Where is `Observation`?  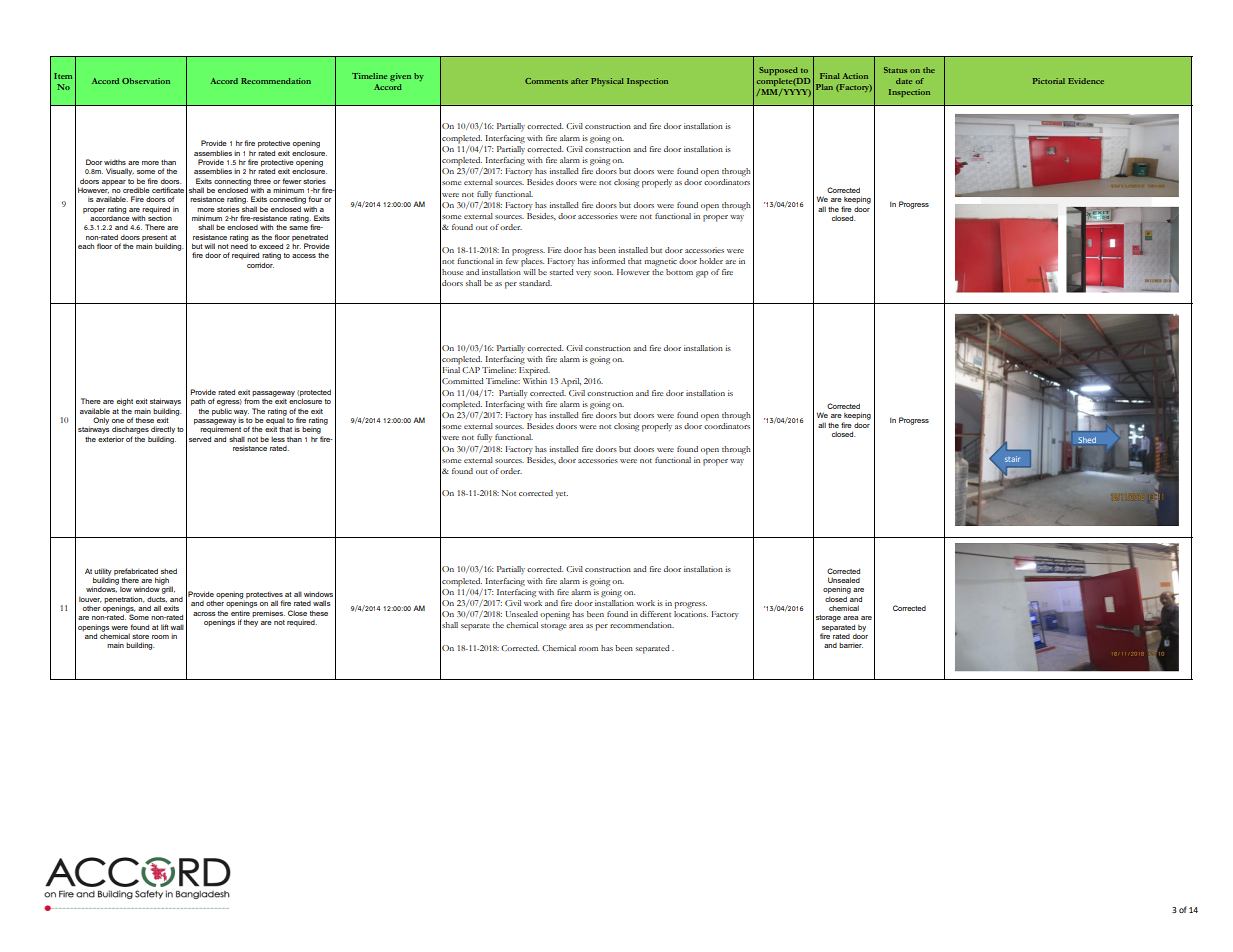
Observation is located at coordinates (146, 81).
